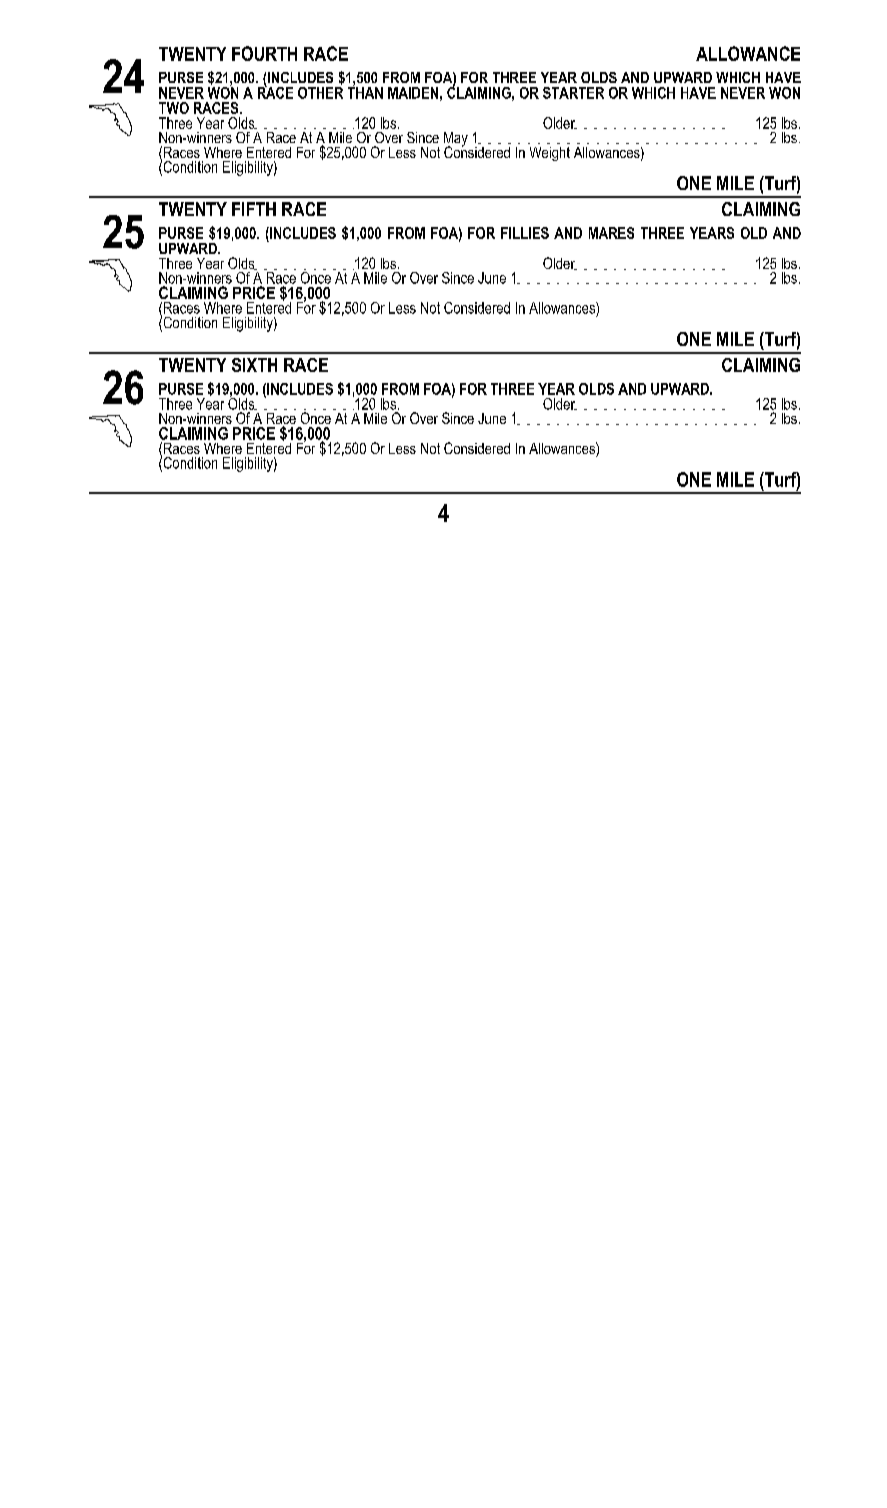  What do you see at coordinates (264, 53) in the screenshot?
I see `FOURTH` at bounding box center [264, 53].
